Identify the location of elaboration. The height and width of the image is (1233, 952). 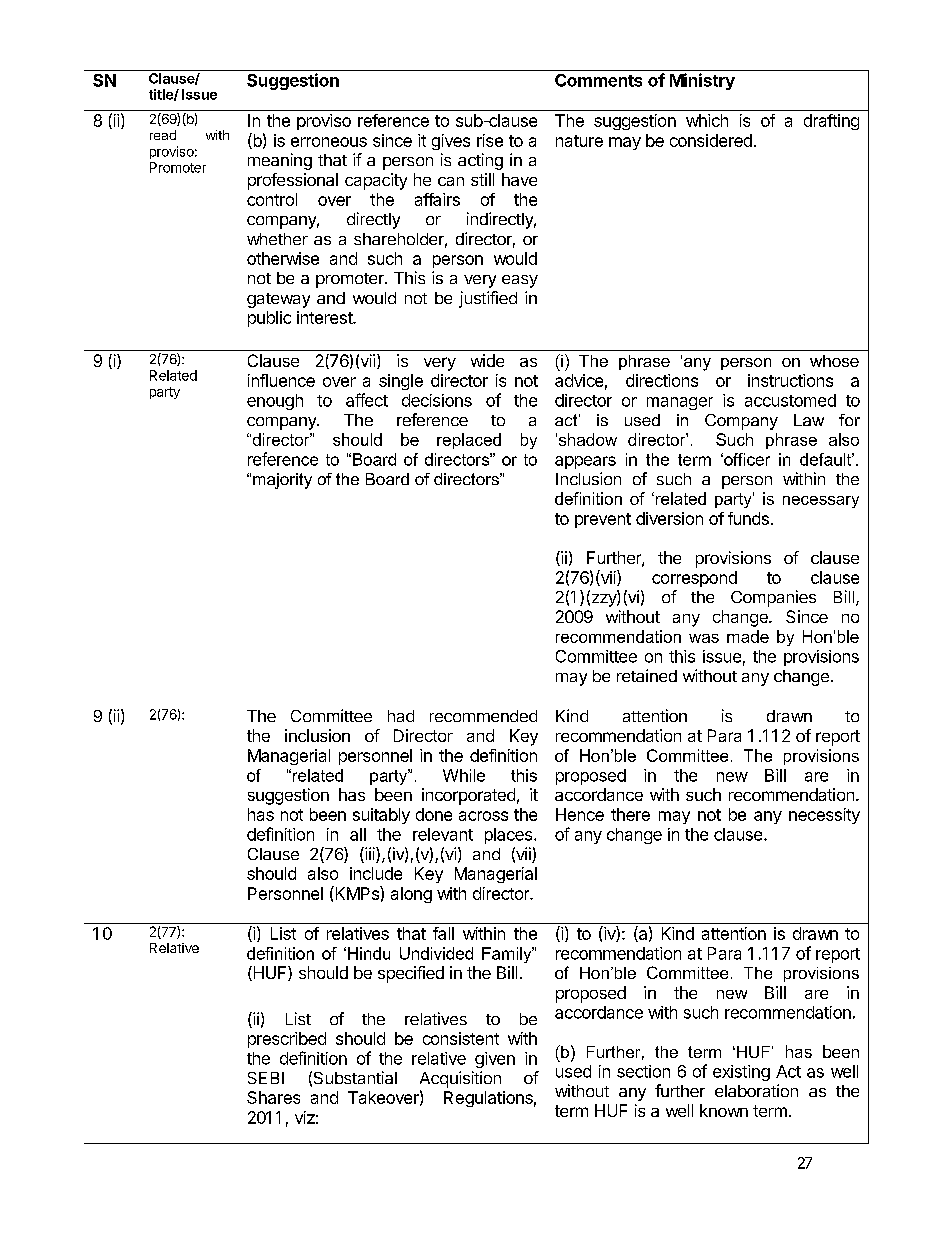
(756, 1090).
